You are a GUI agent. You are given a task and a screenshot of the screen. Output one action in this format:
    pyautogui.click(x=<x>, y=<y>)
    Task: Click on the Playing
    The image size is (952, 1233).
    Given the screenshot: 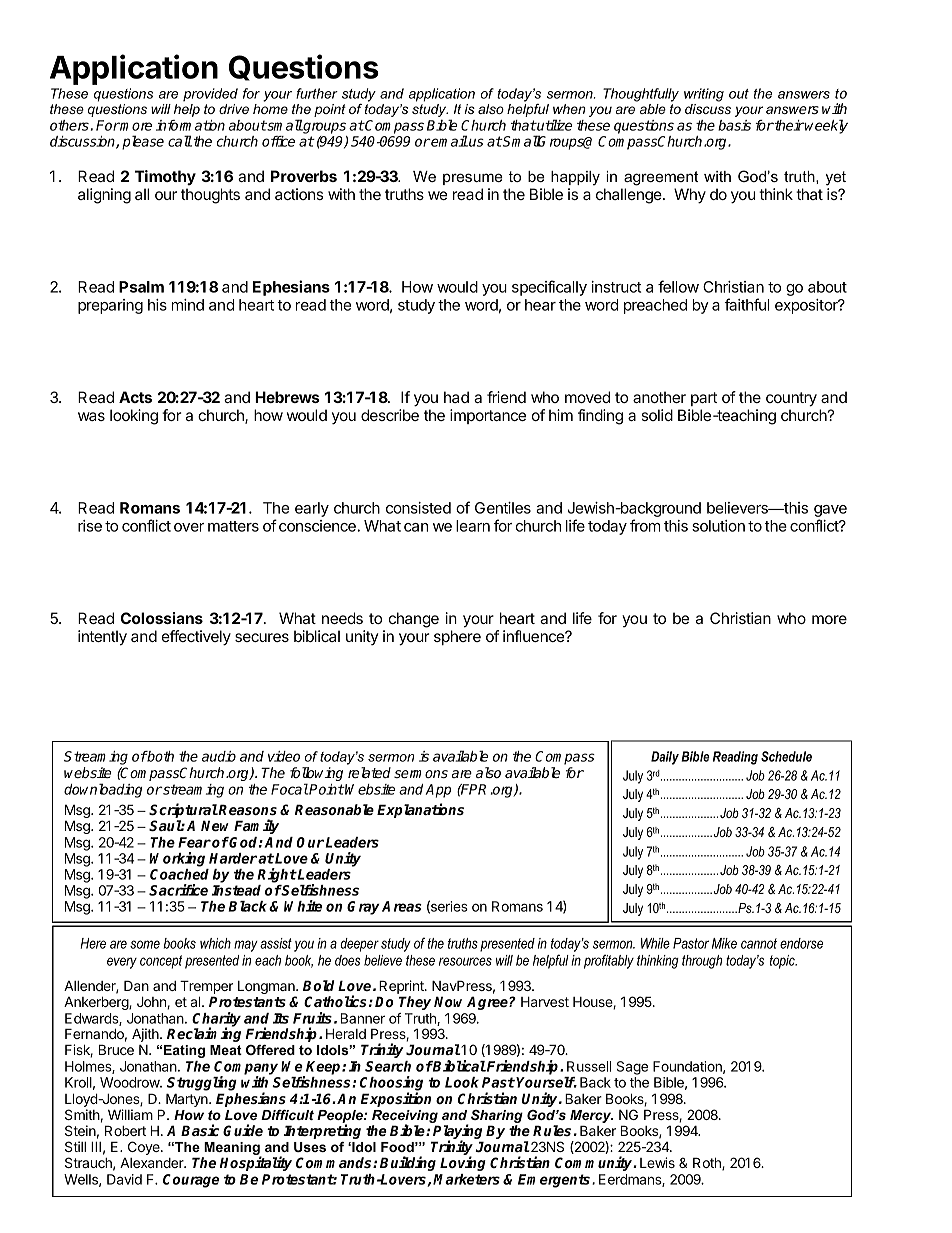 What is the action you would take?
    pyautogui.click(x=457, y=1133)
